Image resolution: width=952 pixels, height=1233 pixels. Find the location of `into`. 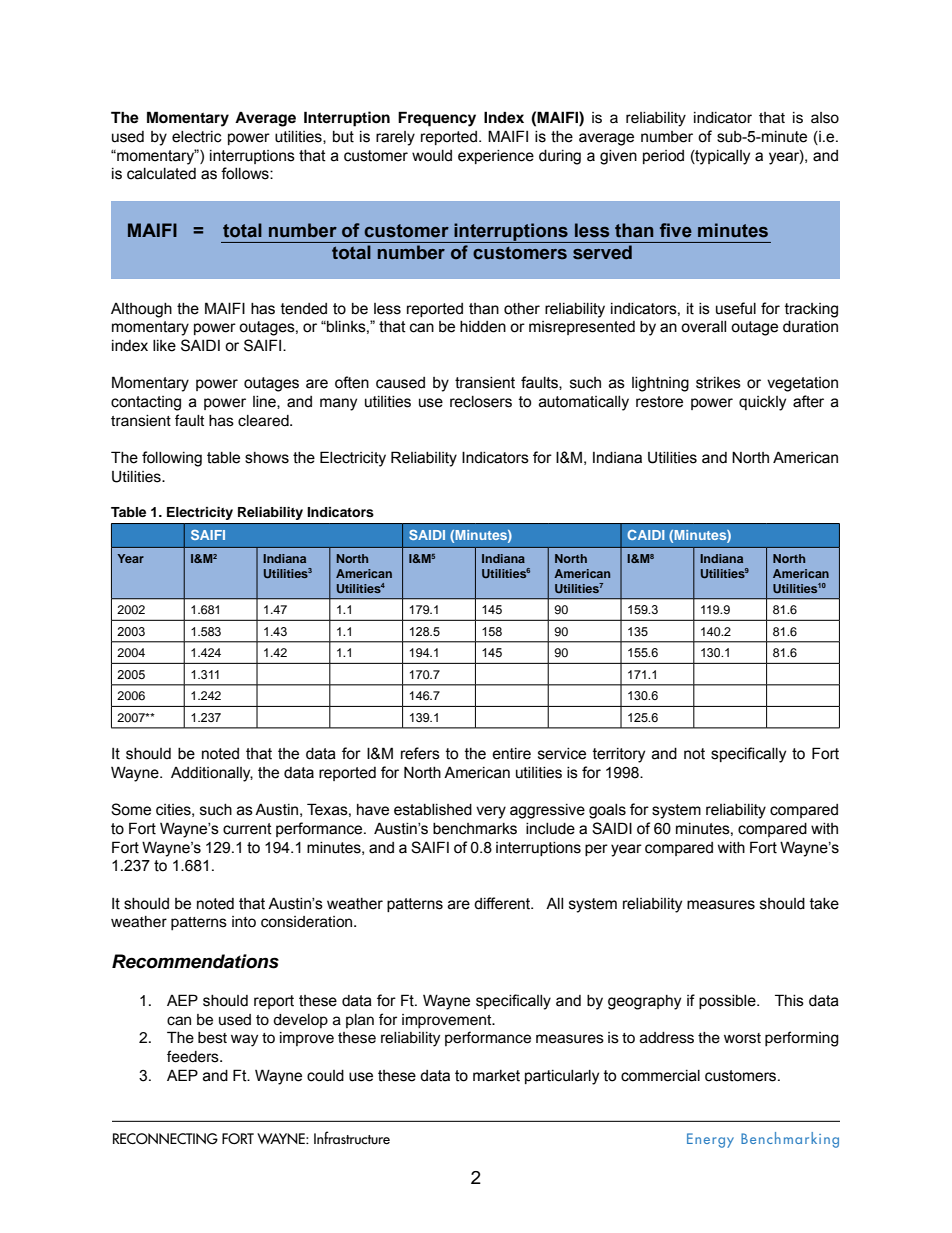

into is located at coordinates (244, 921).
